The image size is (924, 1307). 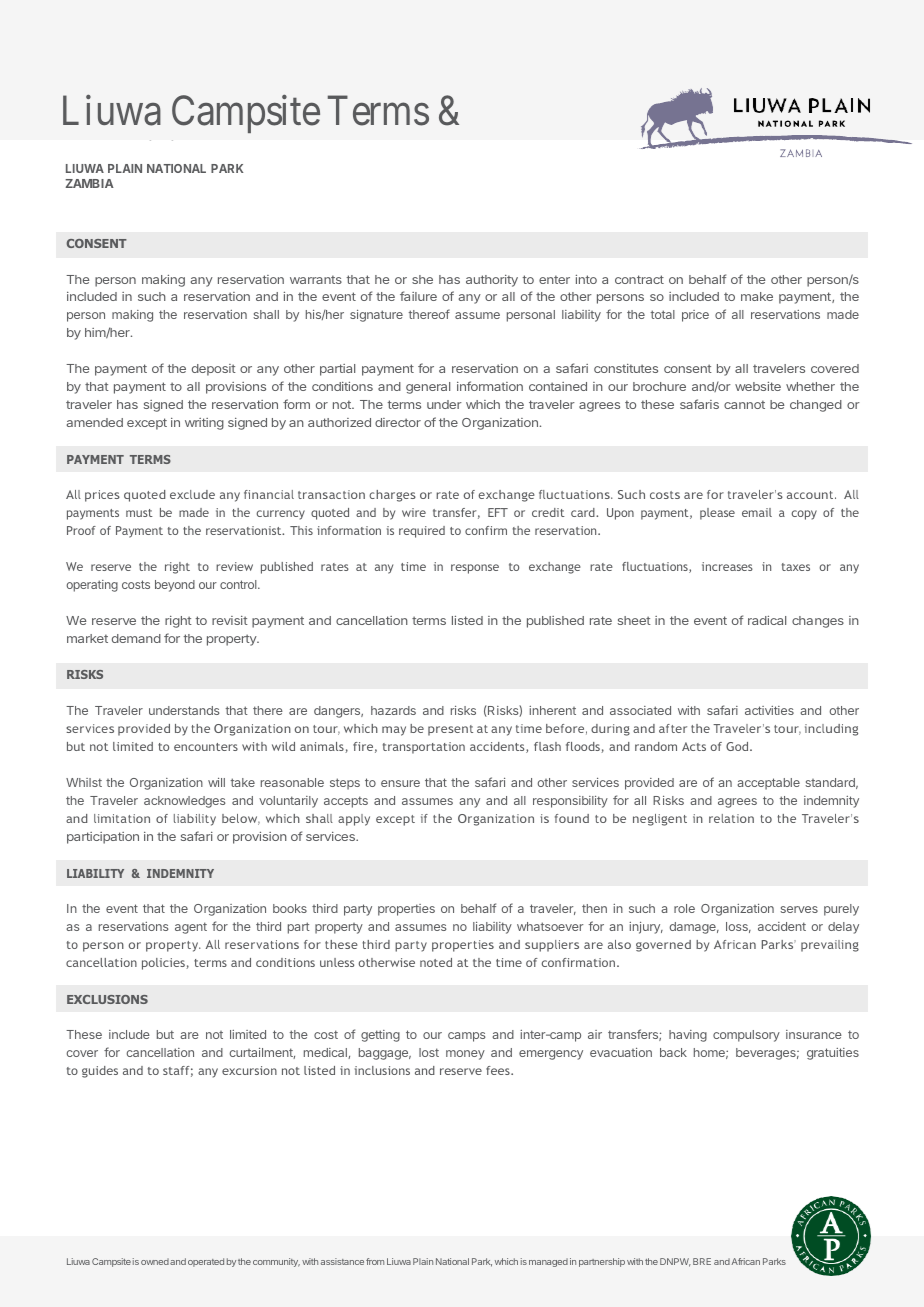 I want to click on activities, so click(x=769, y=710).
